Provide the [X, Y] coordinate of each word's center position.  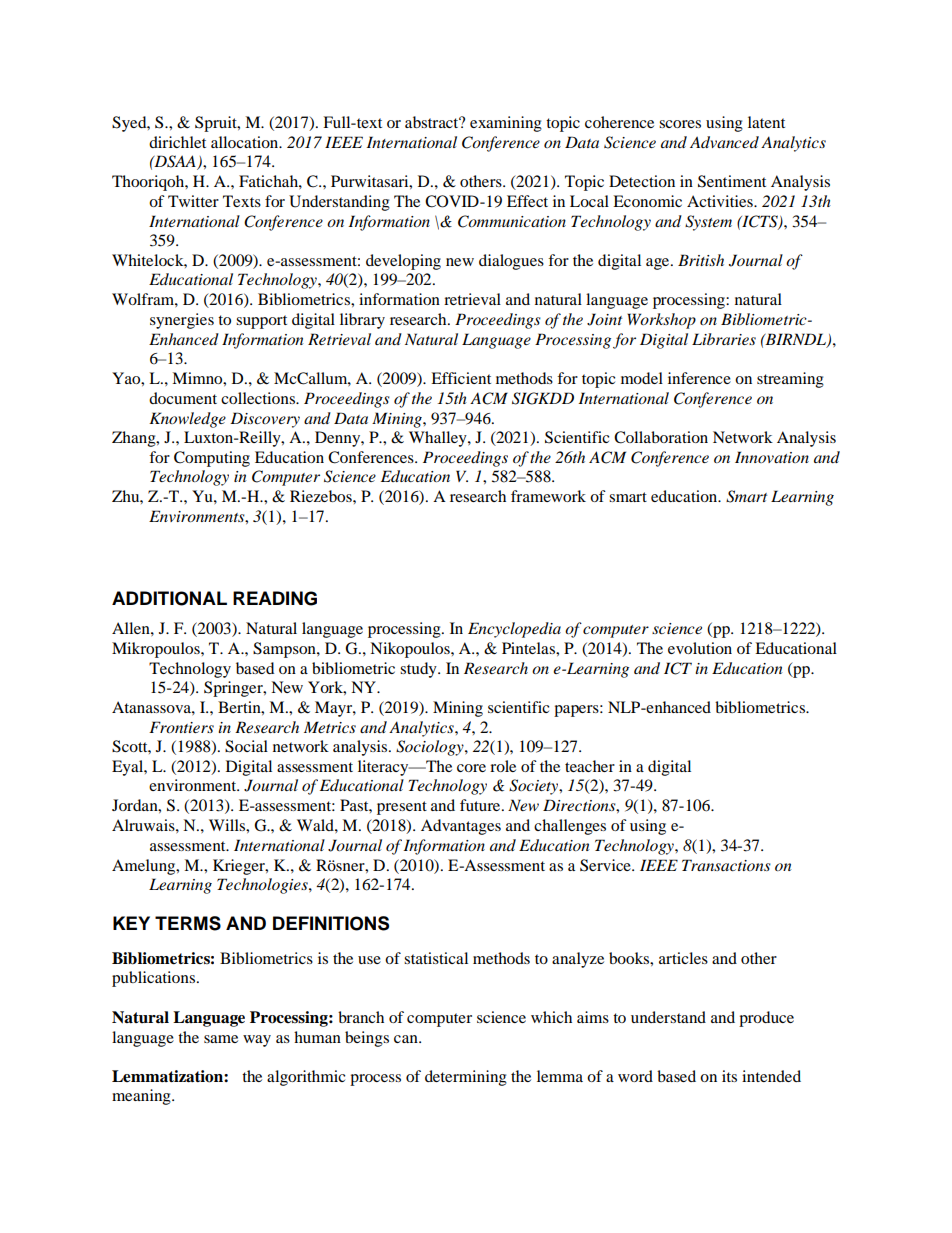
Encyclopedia [514, 630]
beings [367, 1039]
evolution [700, 648]
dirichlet [177, 142]
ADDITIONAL [169, 598]
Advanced [724, 142]
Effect [527, 201]
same [221, 1039]
